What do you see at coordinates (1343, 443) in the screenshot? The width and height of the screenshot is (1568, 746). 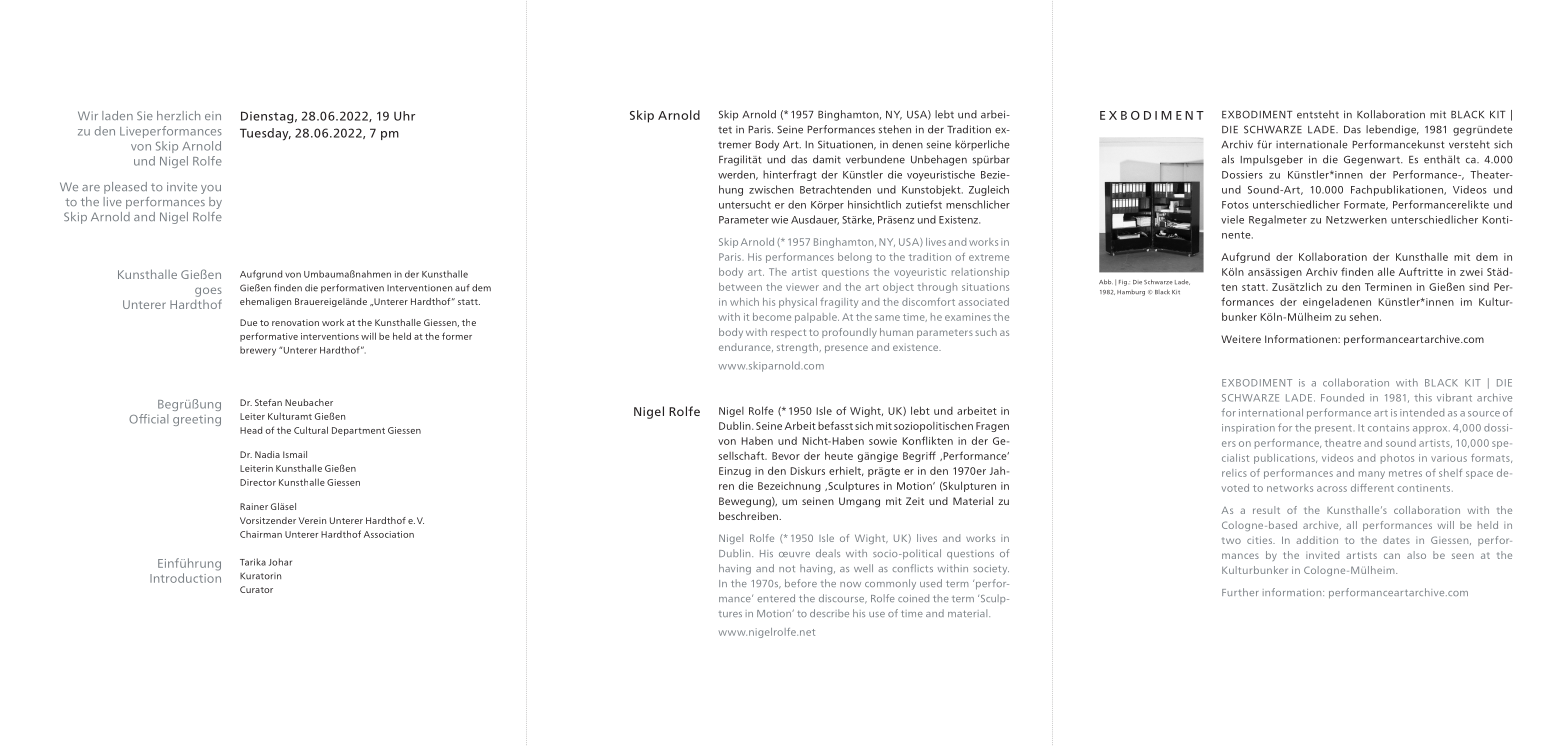 I see `theatre` at bounding box center [1343, 443].
